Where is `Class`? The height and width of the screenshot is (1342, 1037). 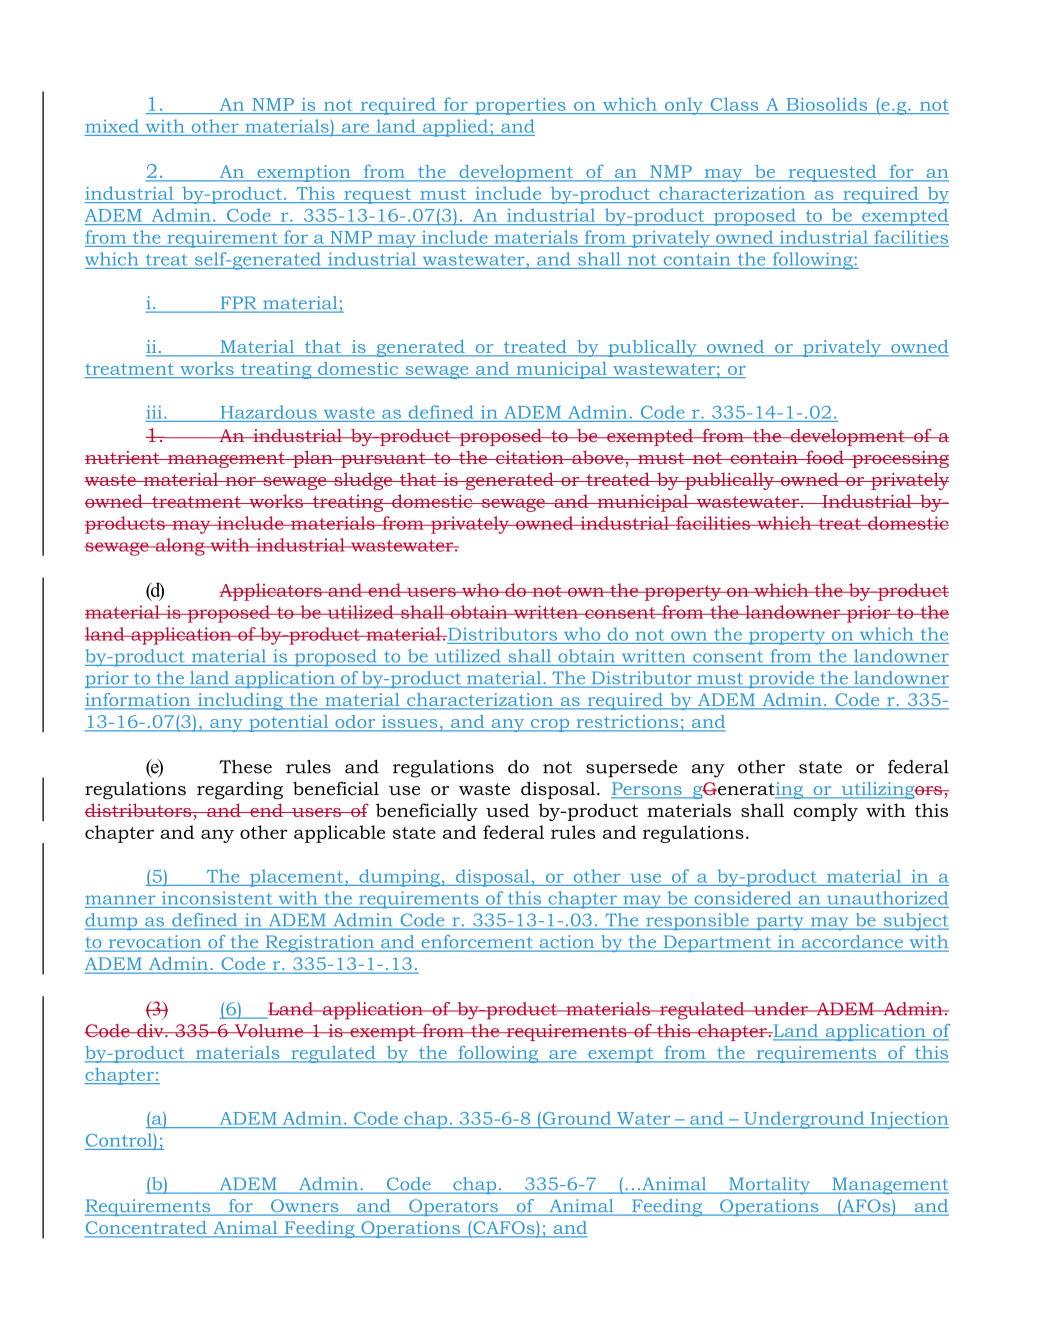
Class is located at coordinates (734, 104).
